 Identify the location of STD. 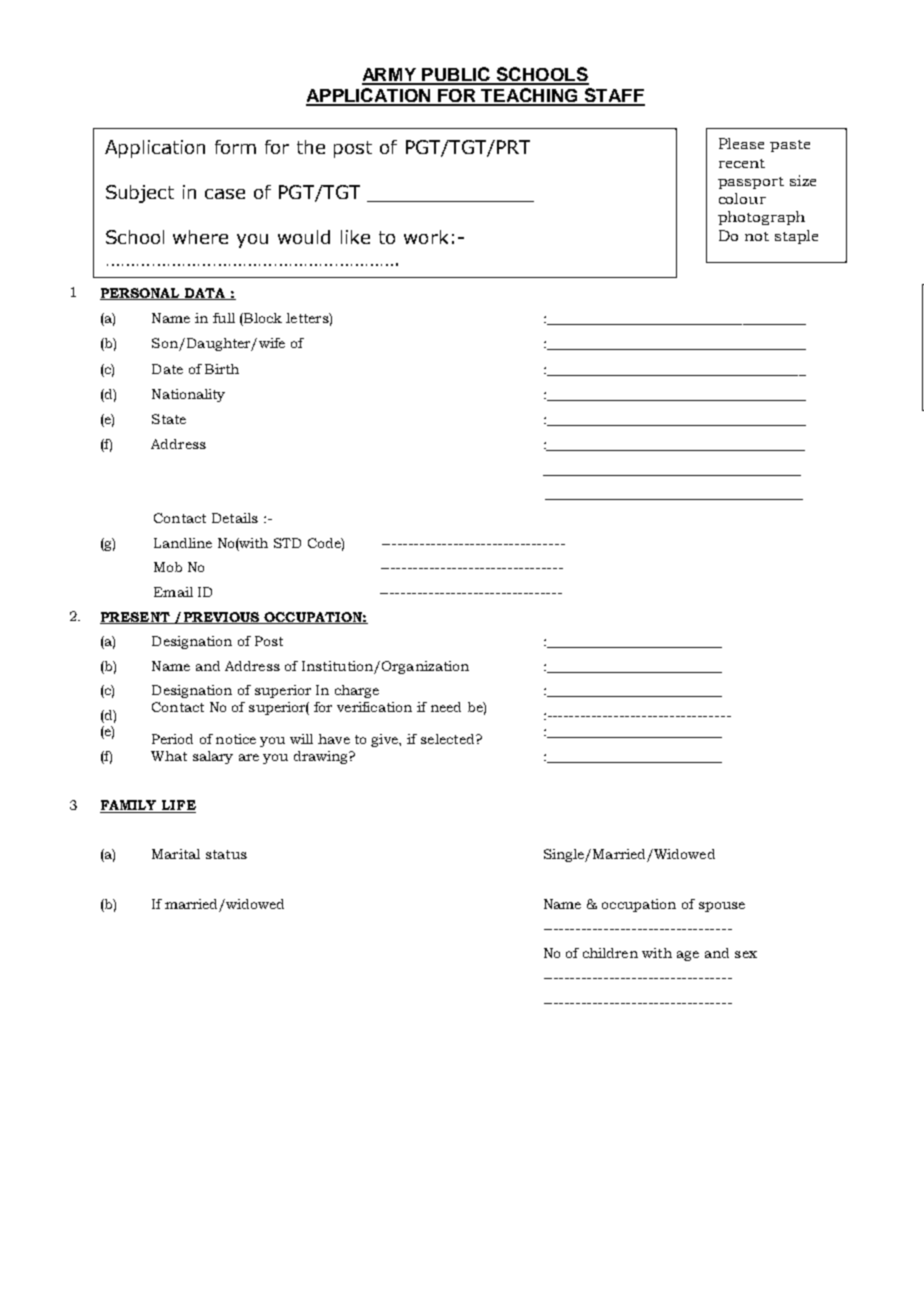
(287, 543).
